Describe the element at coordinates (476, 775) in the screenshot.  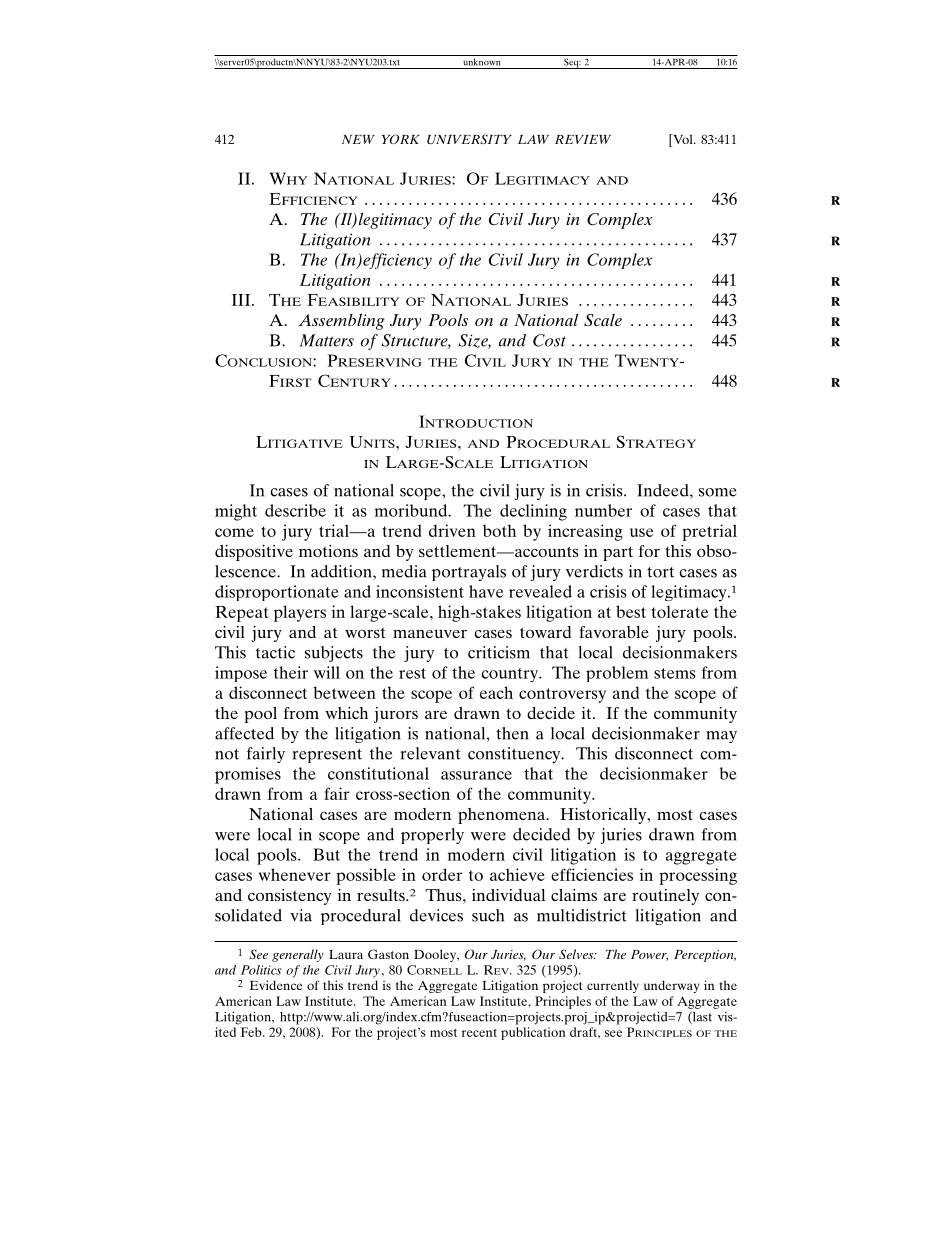
I see `assurance` at that location.
